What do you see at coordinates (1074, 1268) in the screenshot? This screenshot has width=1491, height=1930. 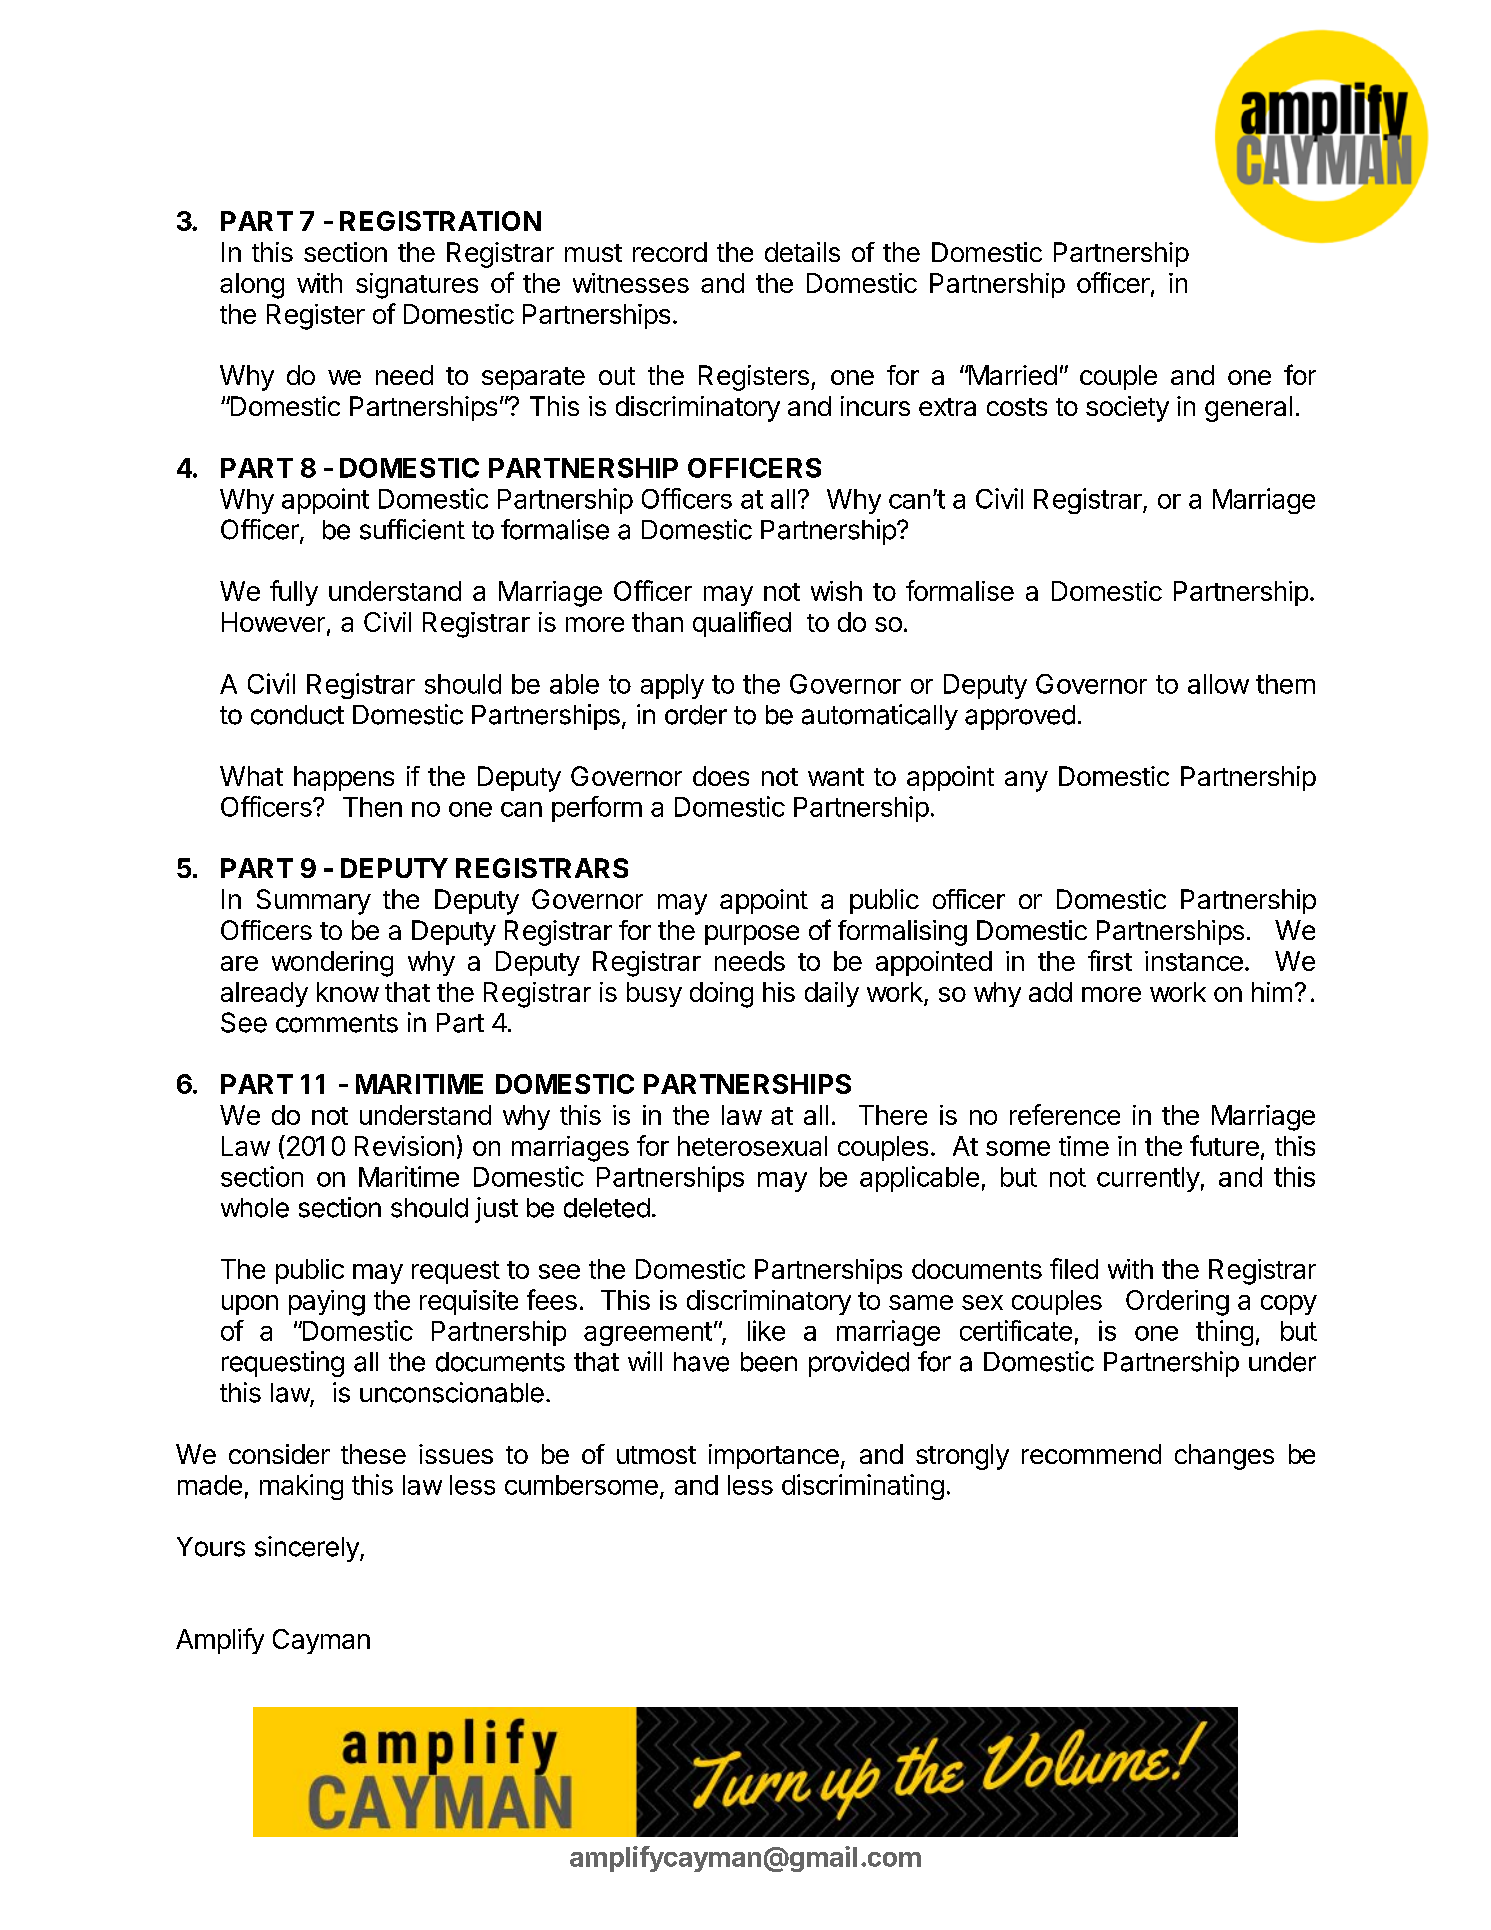 I see `filed` at bounding box center [1074, 1268].
